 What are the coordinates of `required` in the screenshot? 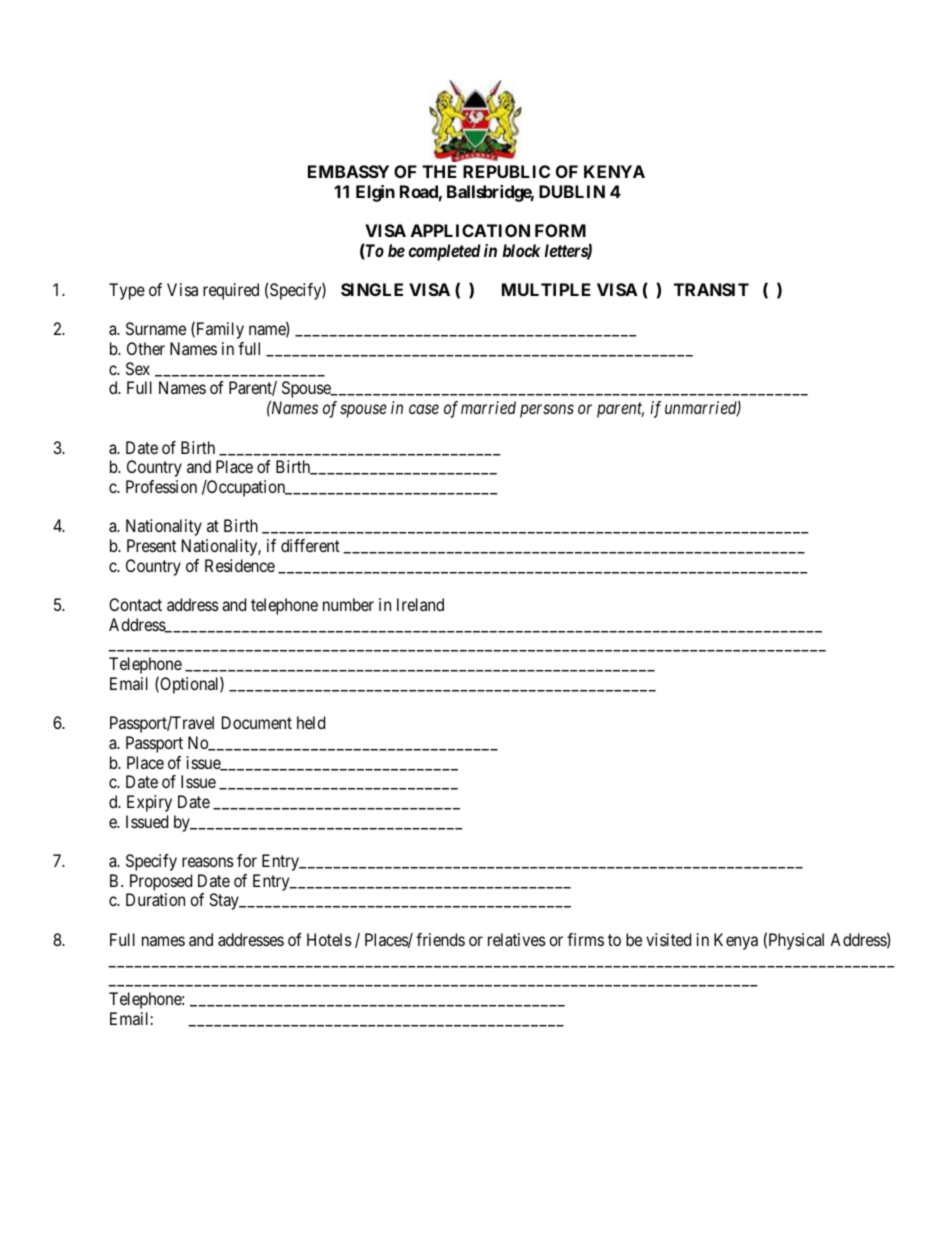 It's located at (231, 291).
